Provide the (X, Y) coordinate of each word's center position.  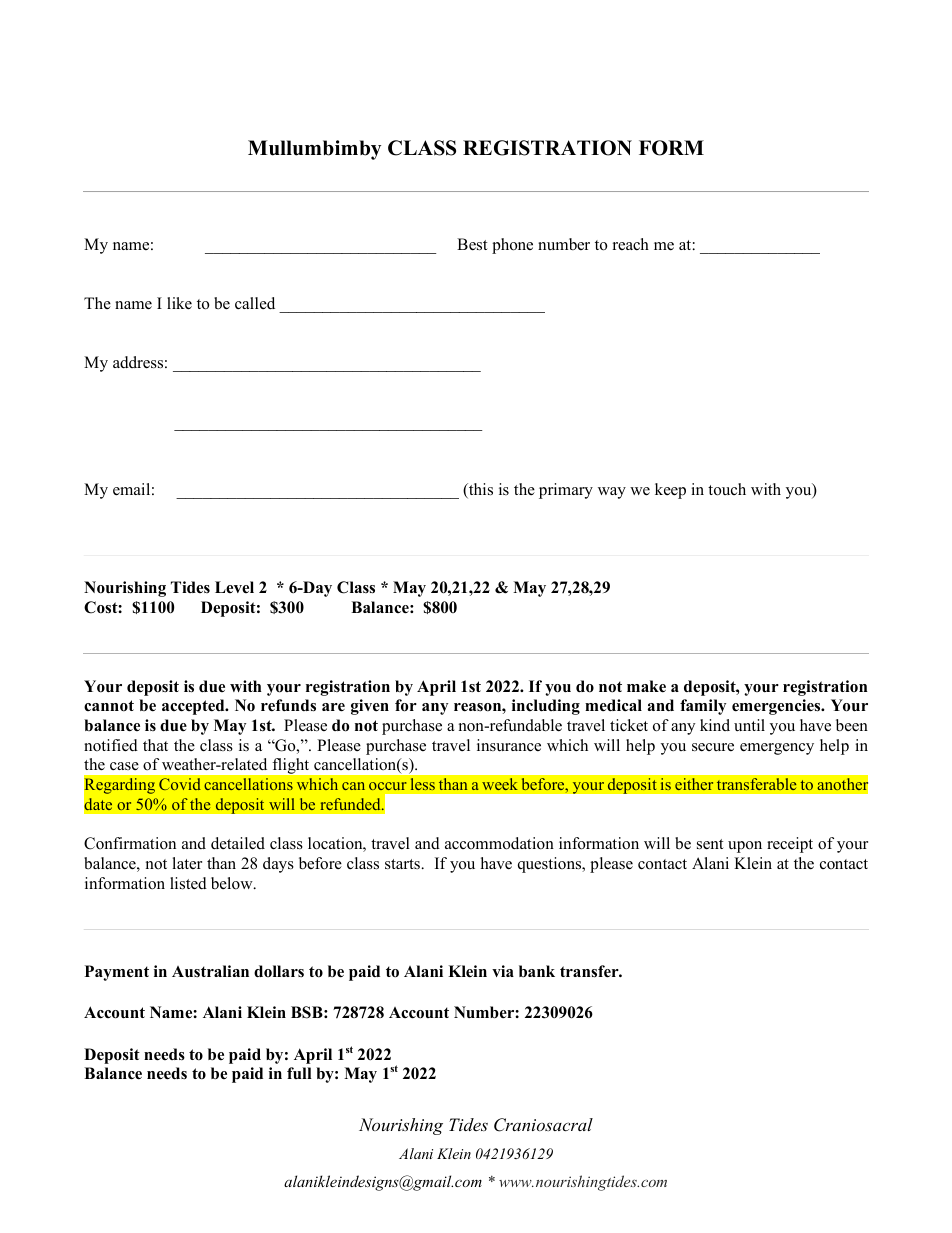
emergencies (777, 707)
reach (631, 244)
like (179, 303)
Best (472, 244)
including (546, 707)
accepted (194, 707)
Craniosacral (543, 1125)
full (299, 1073)
